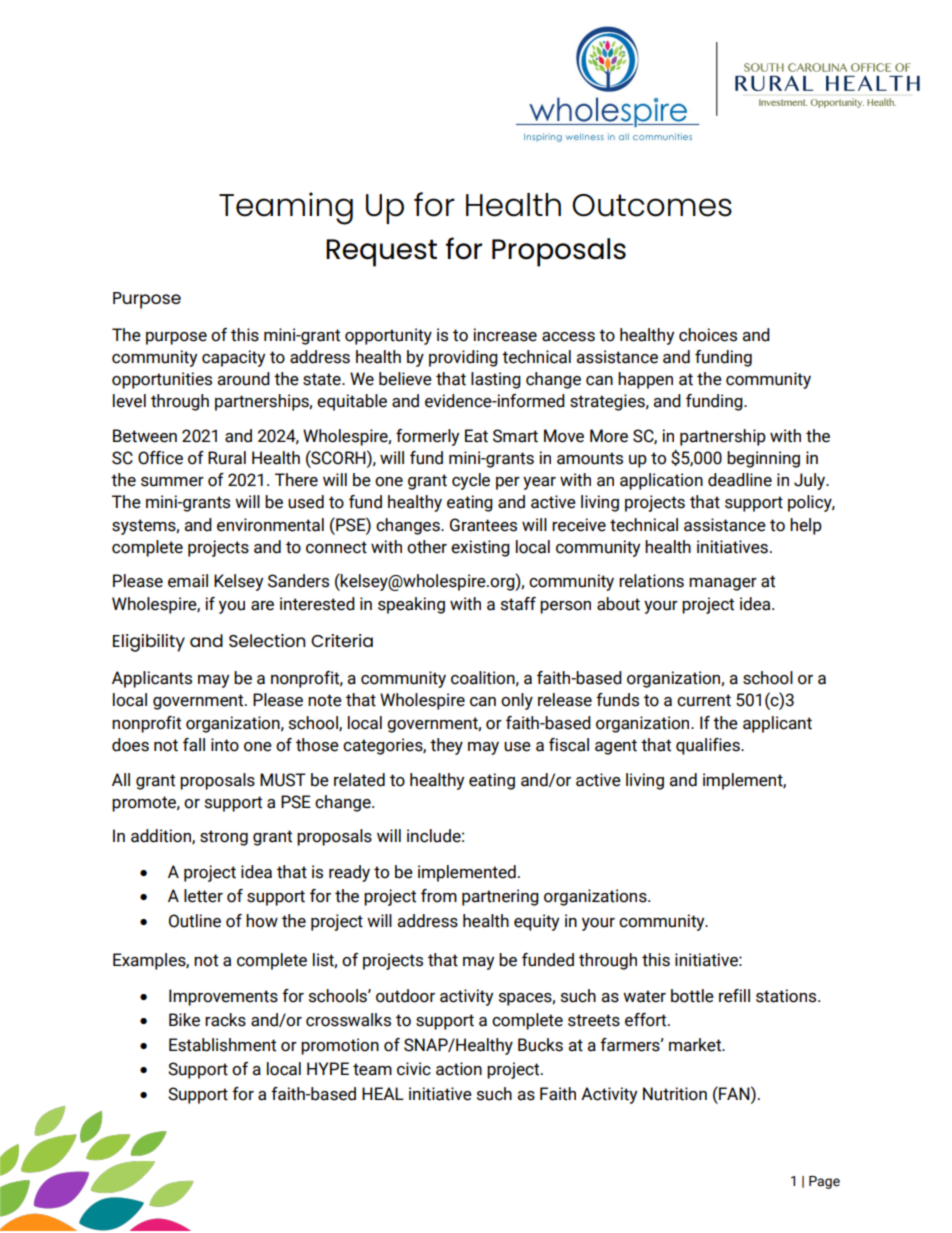  Describe the element at coordinates (505, 335) in the screenshot. I see `increase` at that location.
